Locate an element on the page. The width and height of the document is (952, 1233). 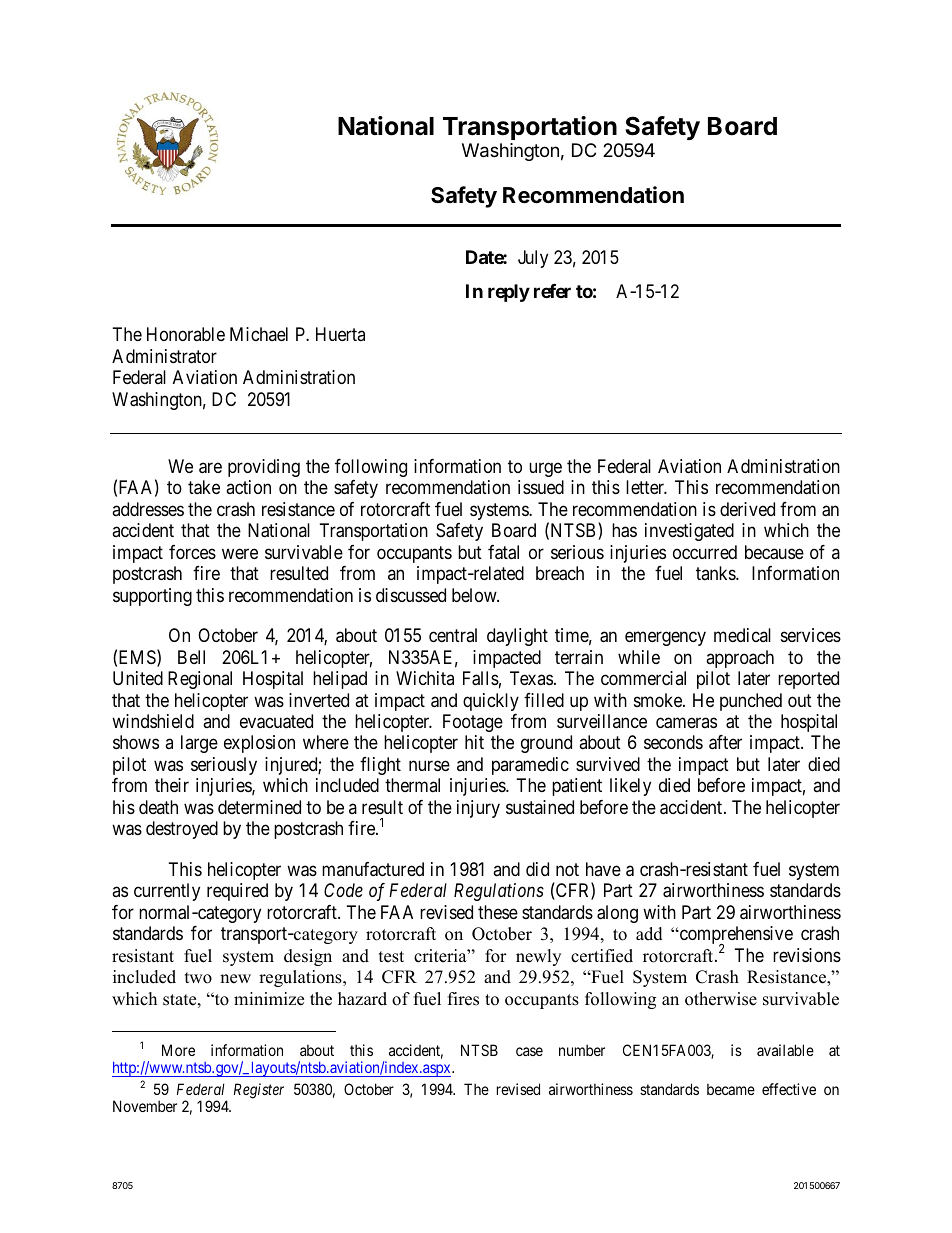
destroyed is located at coordinates (182, 830).
